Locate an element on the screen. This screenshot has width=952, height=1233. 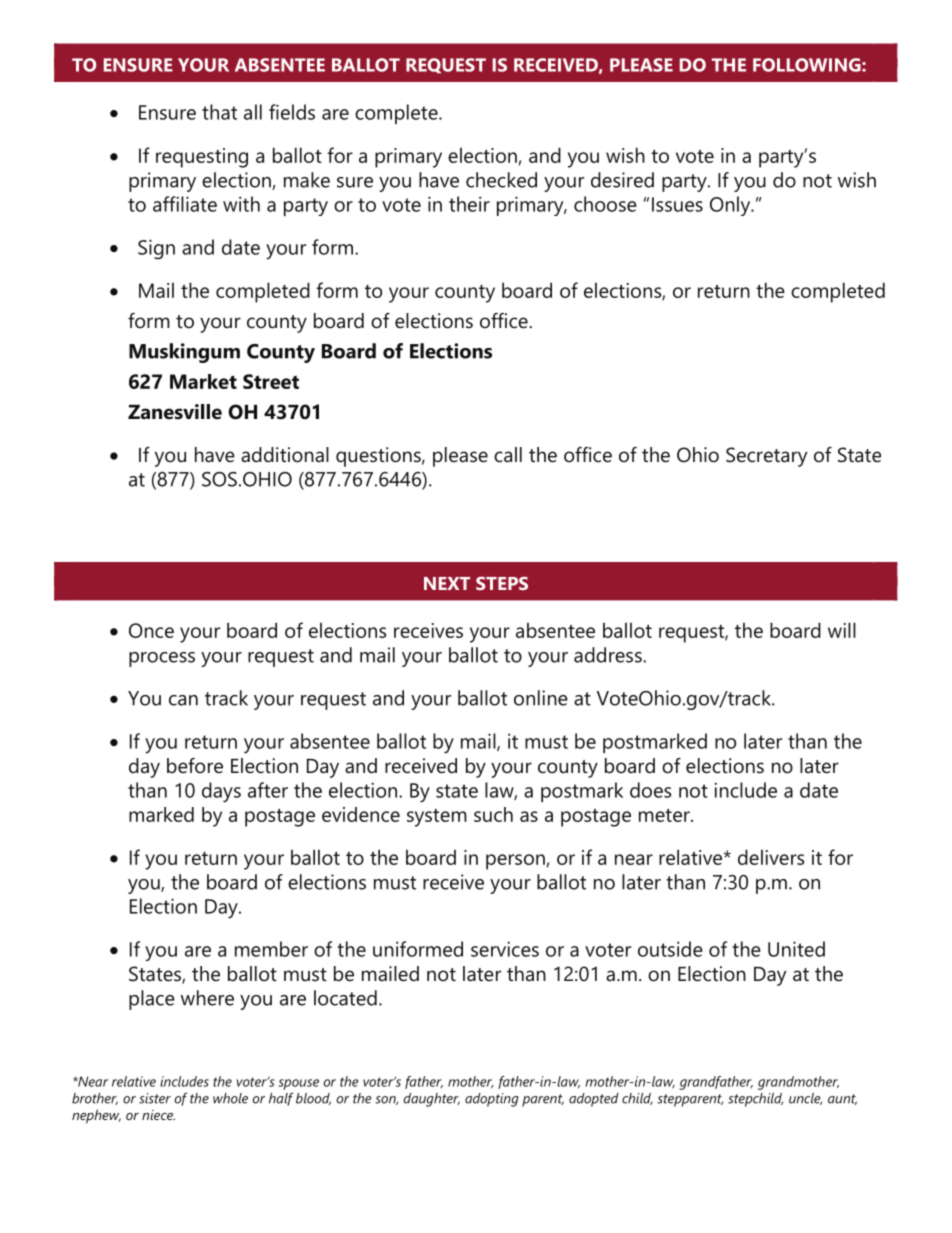
that is located at coordinates (219, 112).
